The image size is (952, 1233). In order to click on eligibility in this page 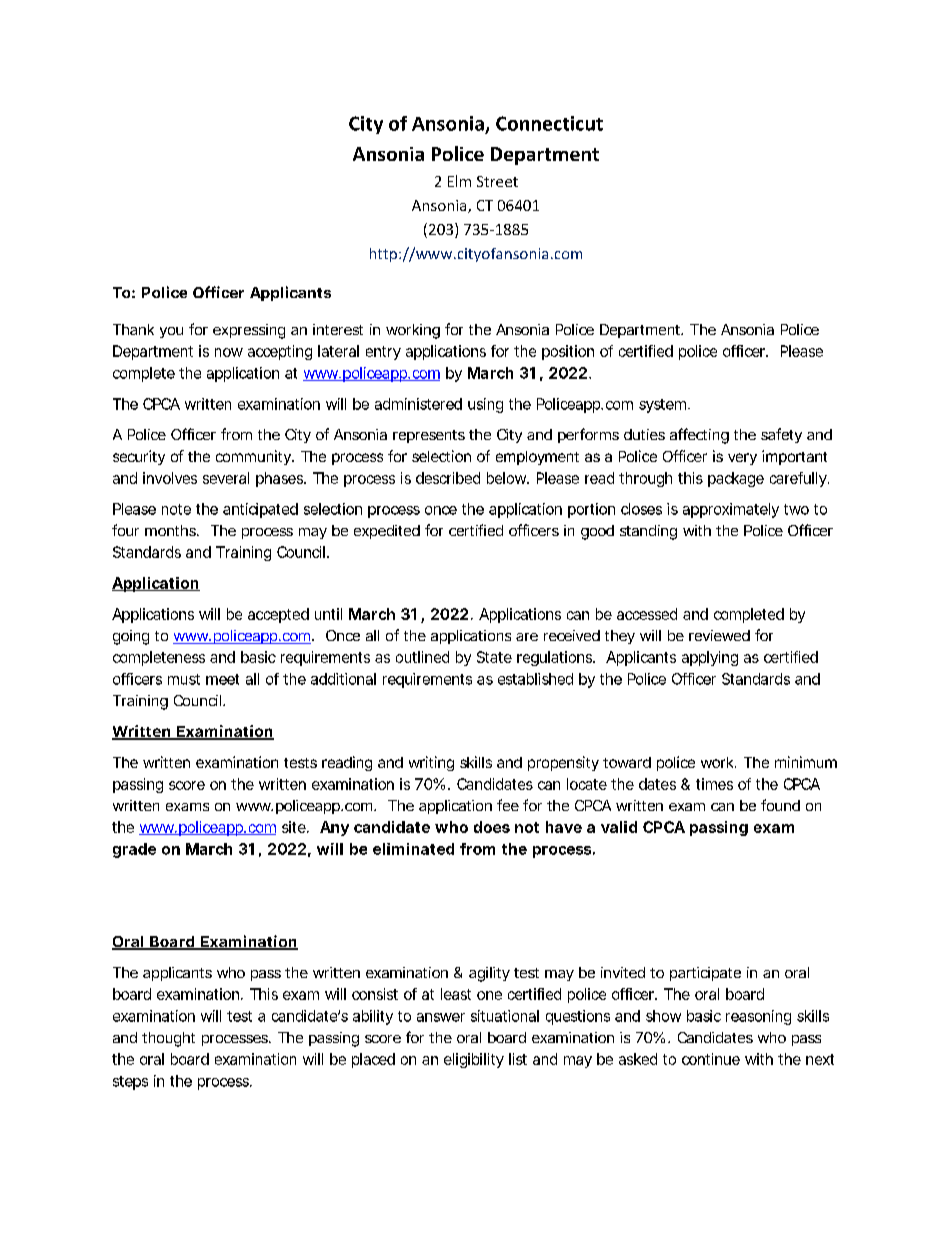, I will do `click(474, 1060)`.
